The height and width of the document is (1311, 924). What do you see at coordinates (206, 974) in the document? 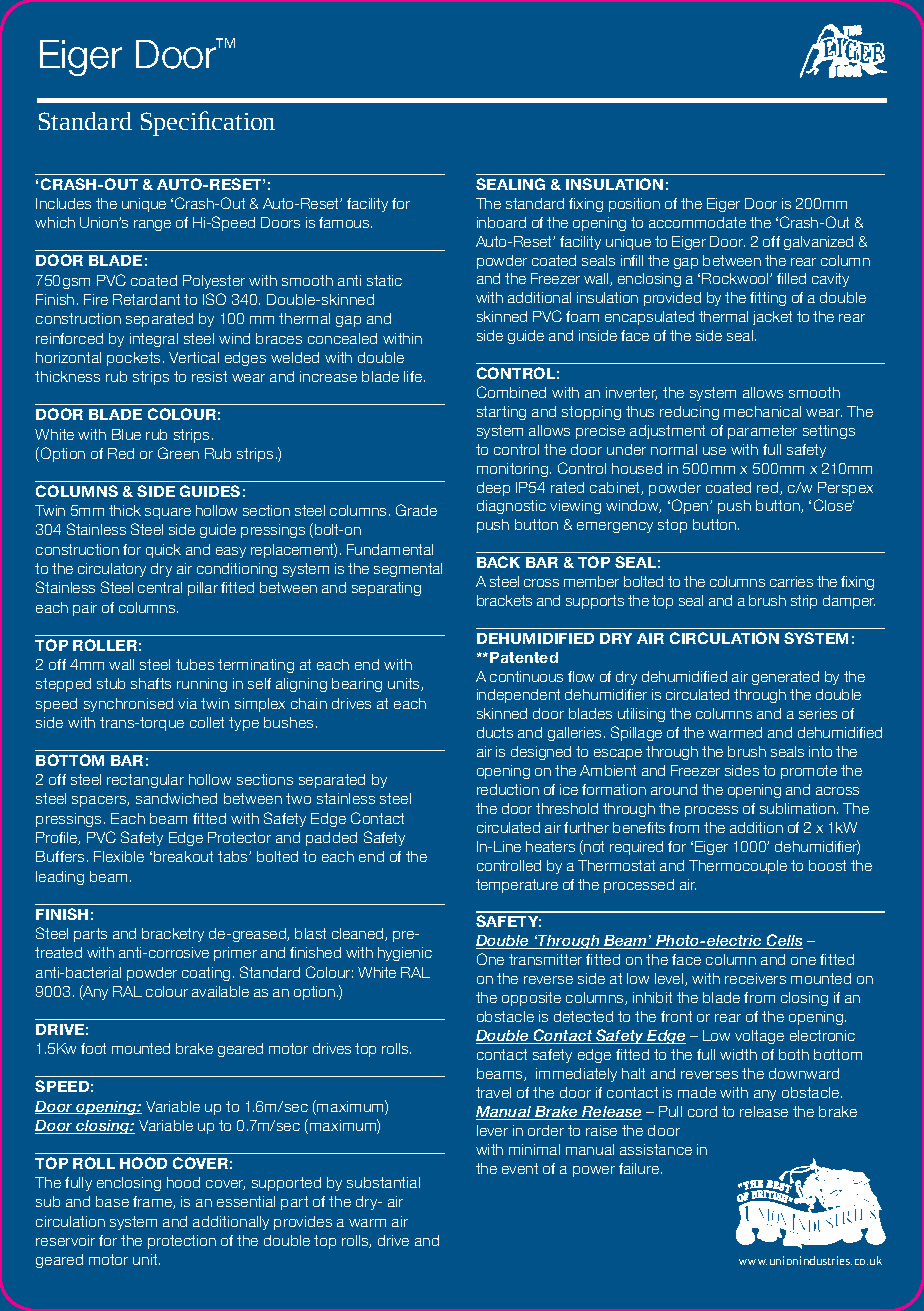
I see `coating` at bounding box center [206, 974].
